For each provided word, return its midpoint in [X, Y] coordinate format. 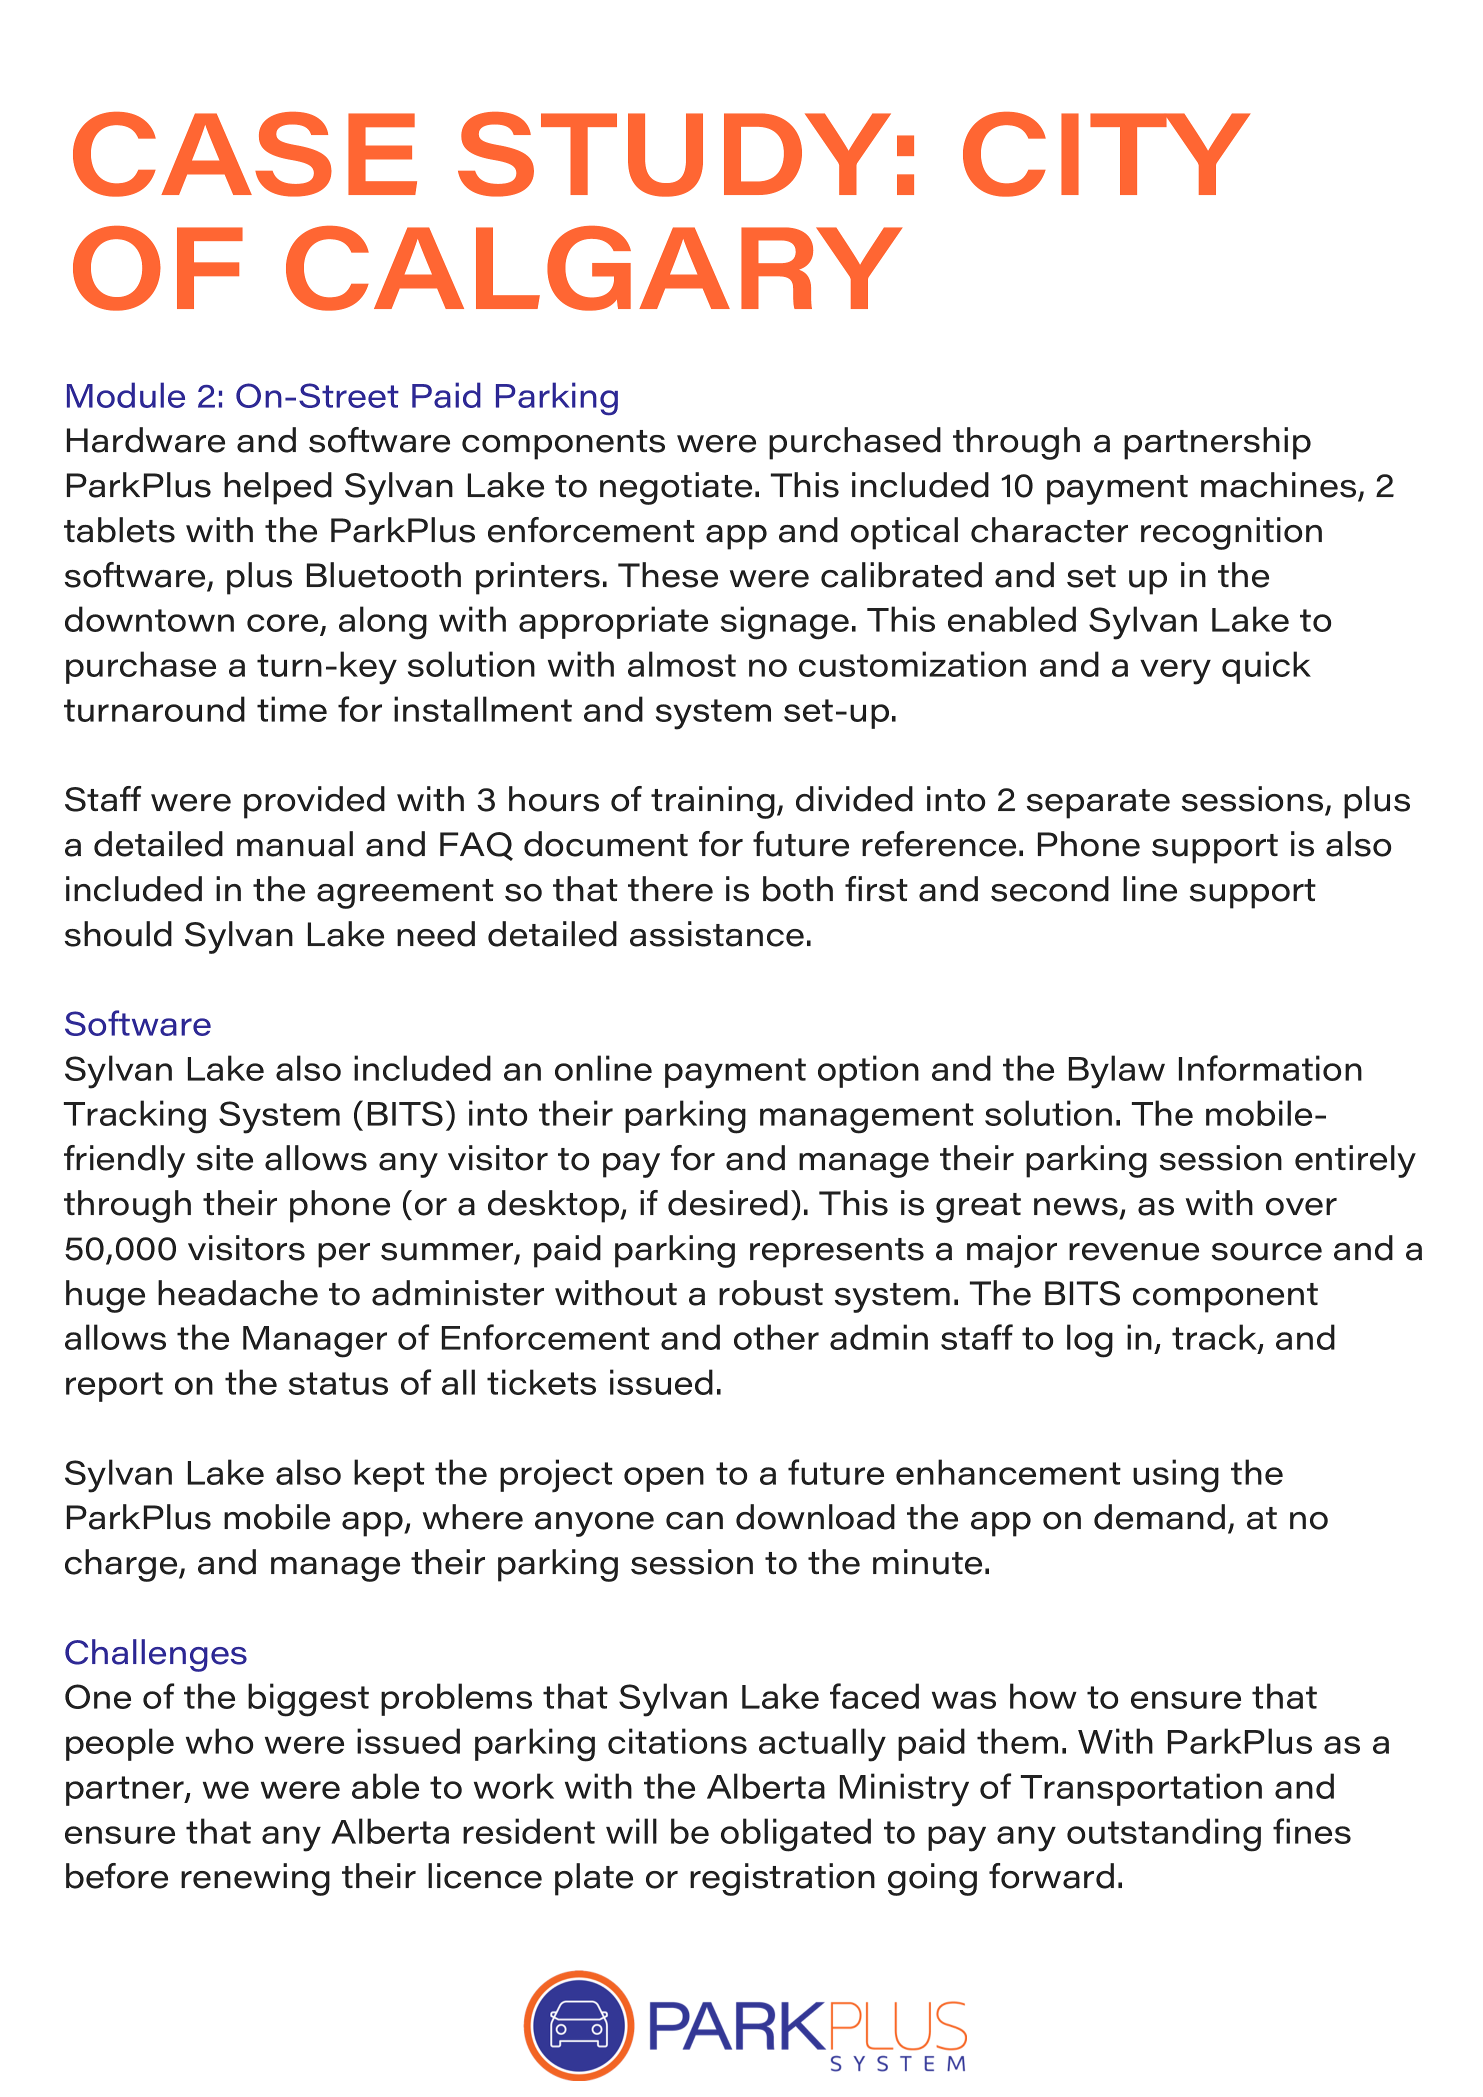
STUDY [674, 154]
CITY [1106, 154]
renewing [255, 1879]
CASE [245, 154]
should [118, 934]
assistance [717, 934]
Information [1270, 1068]
